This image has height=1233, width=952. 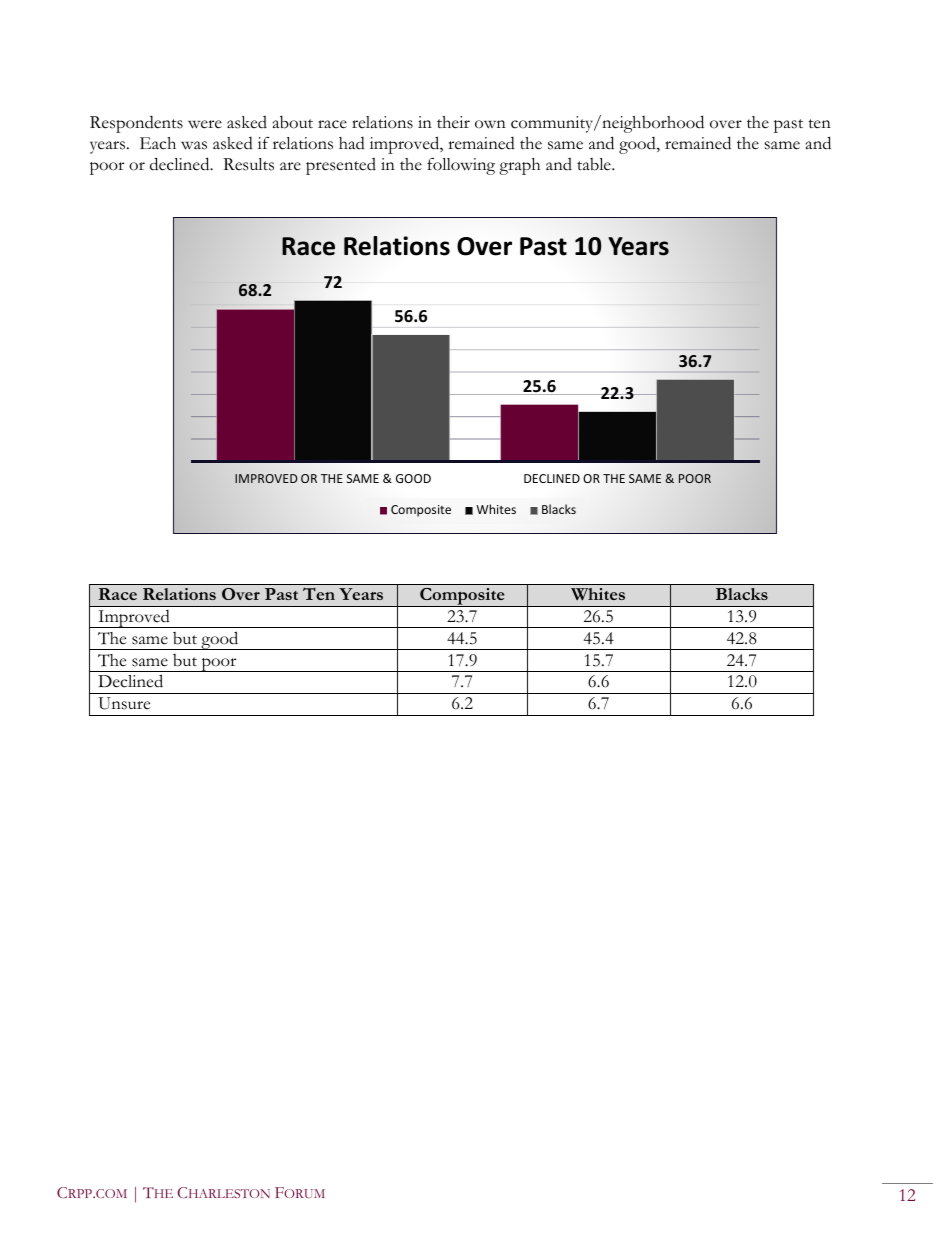 What do you see at coordinates (124, 703) in the image?
I see `Unsure` at bounding box center [124, 703].
